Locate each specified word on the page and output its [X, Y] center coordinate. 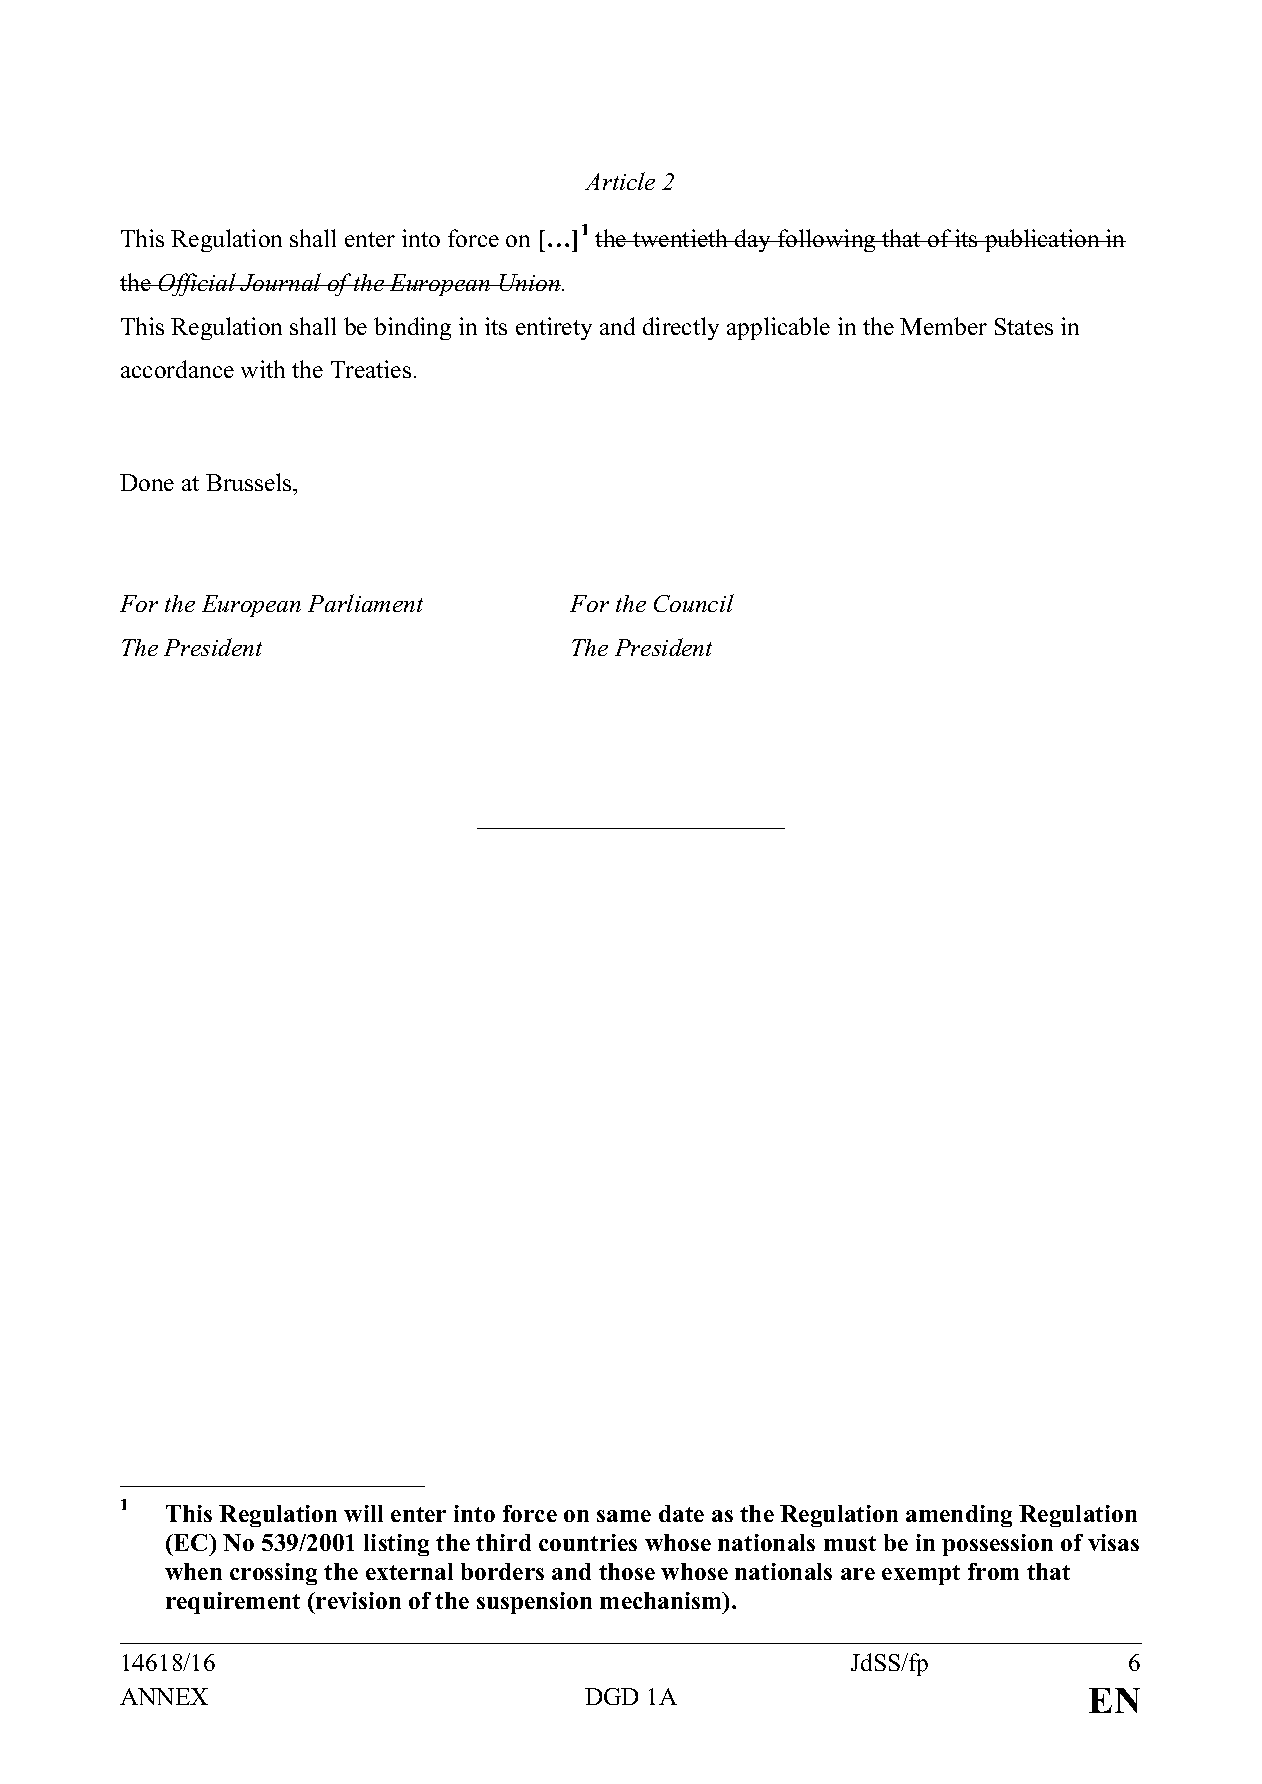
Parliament [365, 603]
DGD [611, 1696]
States [1024, 326]
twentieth [681, 238]
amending [959, 1516]
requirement [233, 1603]
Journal [281, 282]
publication [1042, 240]
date [681, 1513]
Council [694, 603]
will [363, 1513]
